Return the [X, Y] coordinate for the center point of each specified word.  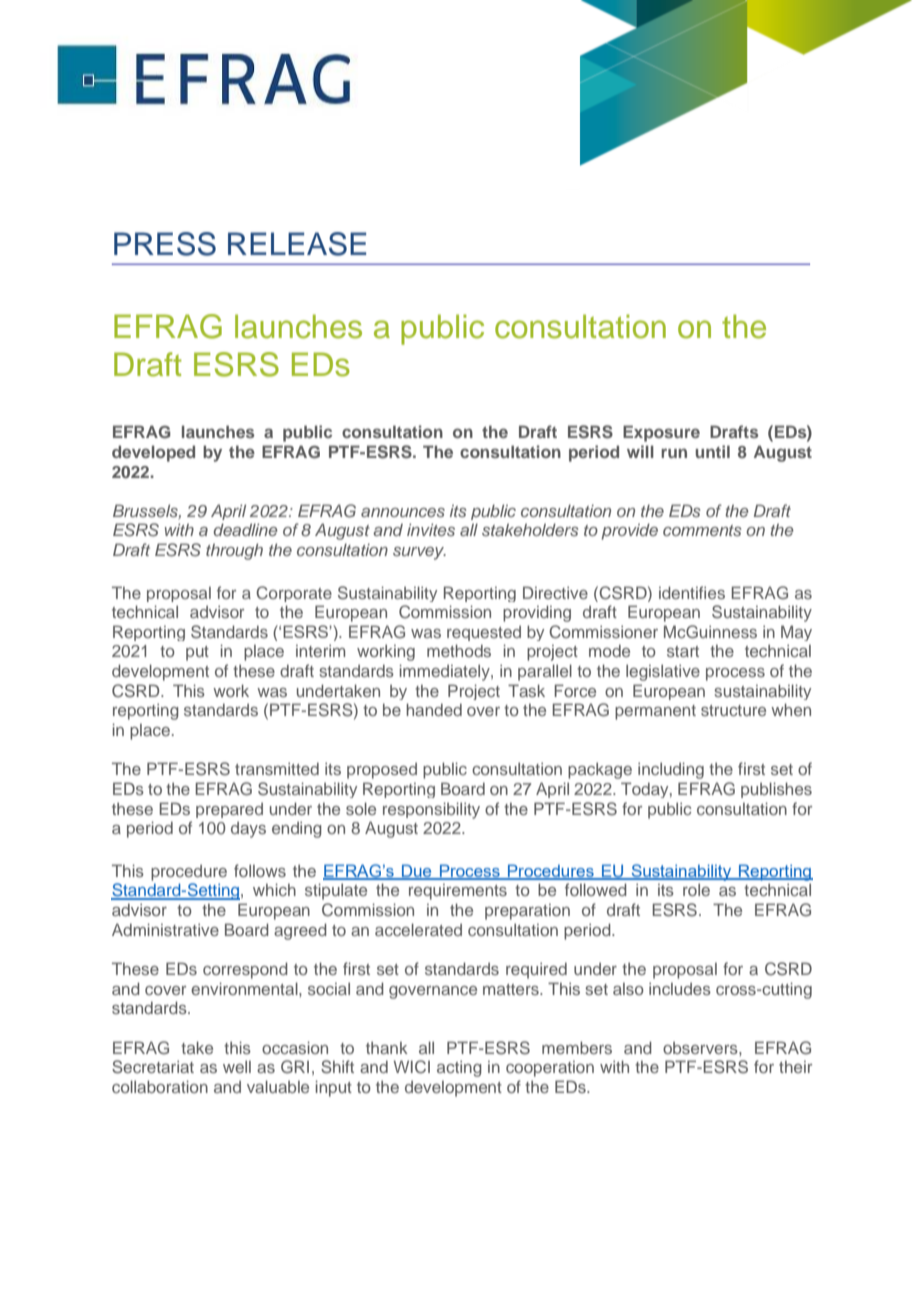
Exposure [661, 433]
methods [459, 650]
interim [320, 650]
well [237, 1066]
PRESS [165, 244]
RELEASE [297, 244]
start [683, 651]
